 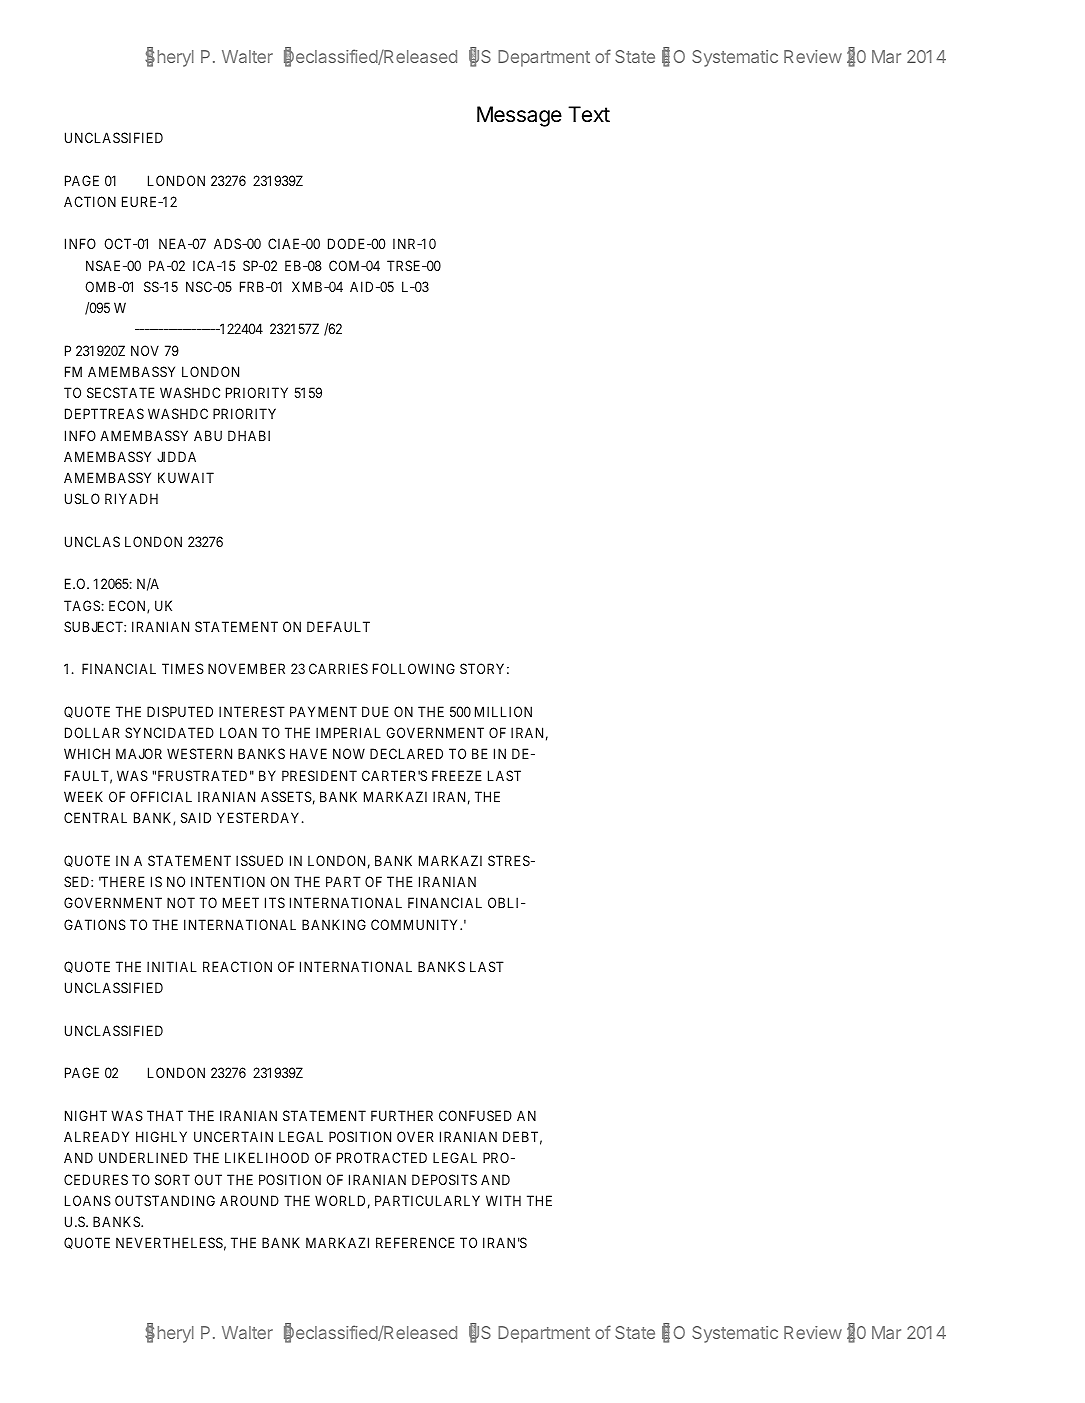 What do you see at coordinates (319, 775) in the page?
I see `PRESIDENT` at bounding box center [319, 775].
